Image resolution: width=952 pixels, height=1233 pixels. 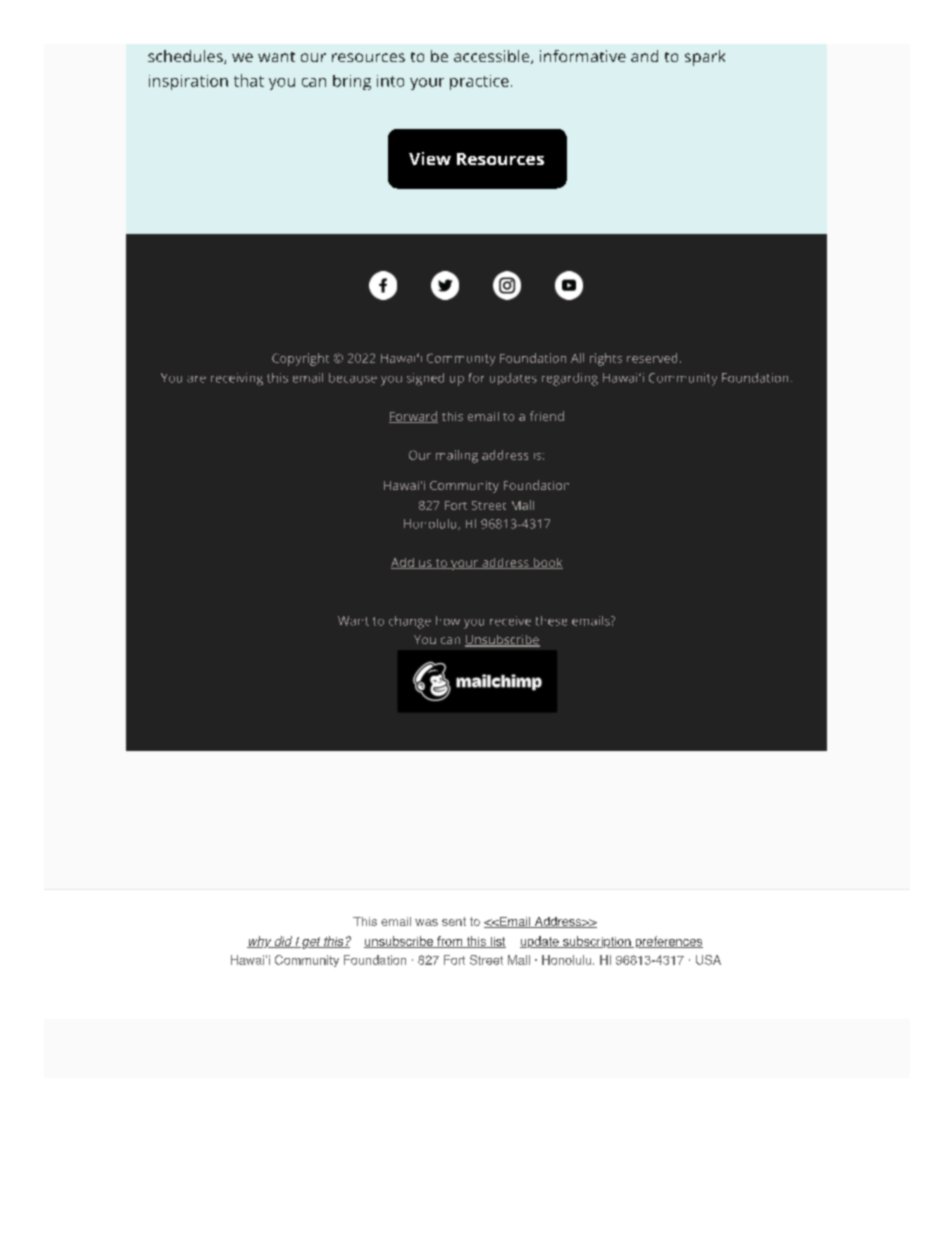 What do you see at coordinates (479, 82) in the page?
I see `practice` at bounding box center [479, 82].
